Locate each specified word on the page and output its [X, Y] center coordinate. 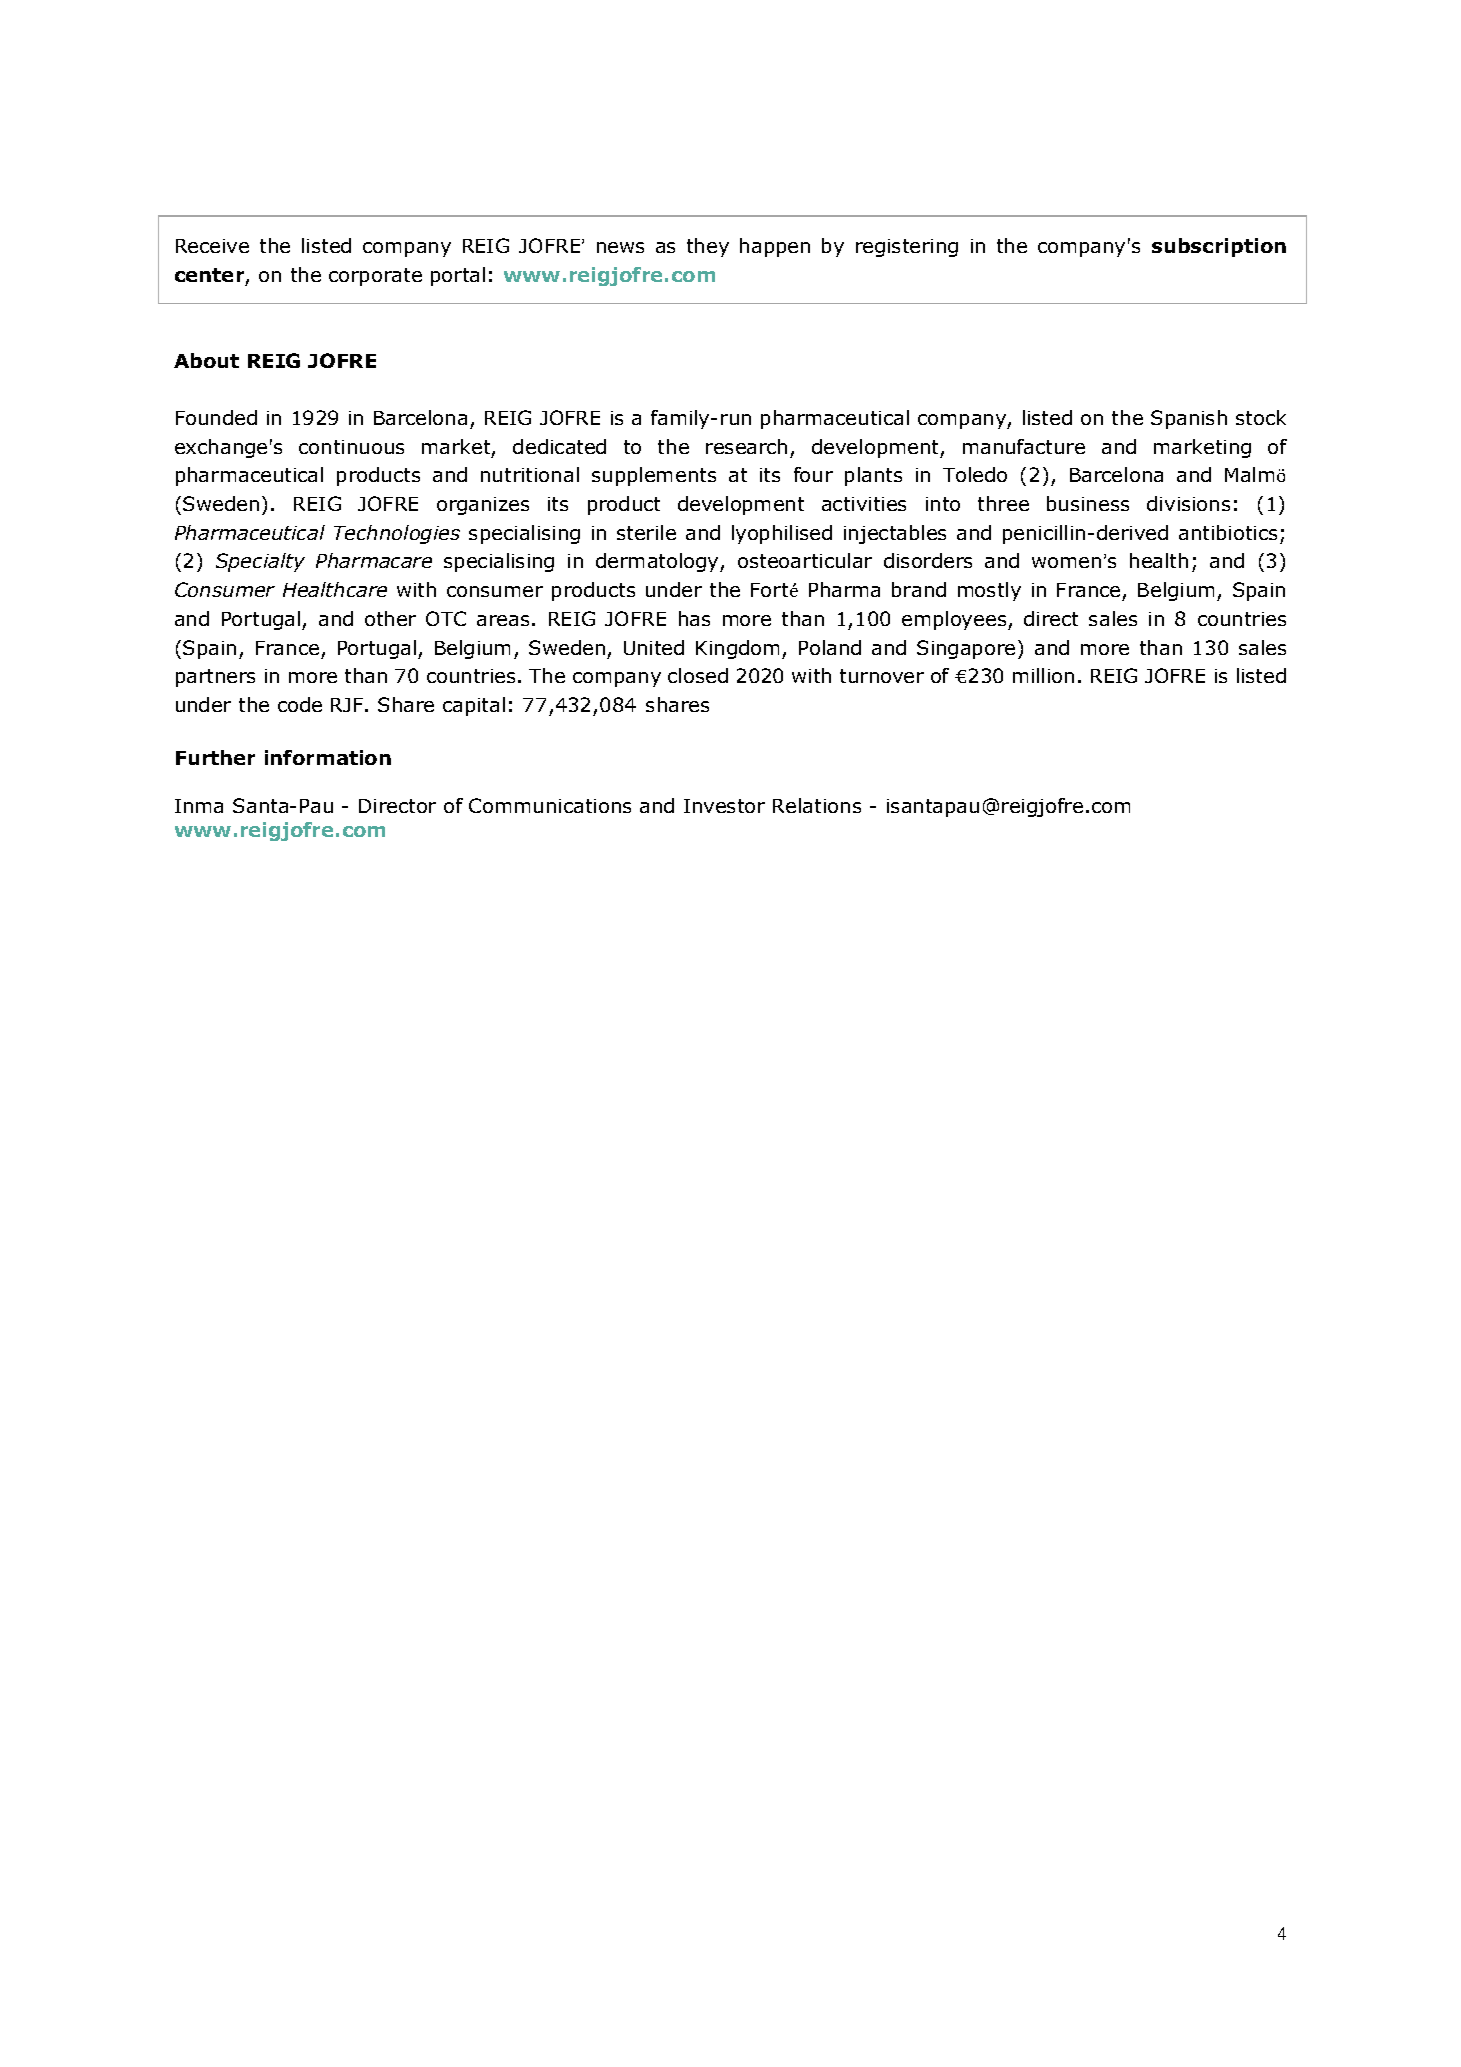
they [708, 247]
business [1088, 503]
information [328, 757]
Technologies [397, 534]
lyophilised [782, 534]
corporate [375, 277]
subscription [1219, 247]
